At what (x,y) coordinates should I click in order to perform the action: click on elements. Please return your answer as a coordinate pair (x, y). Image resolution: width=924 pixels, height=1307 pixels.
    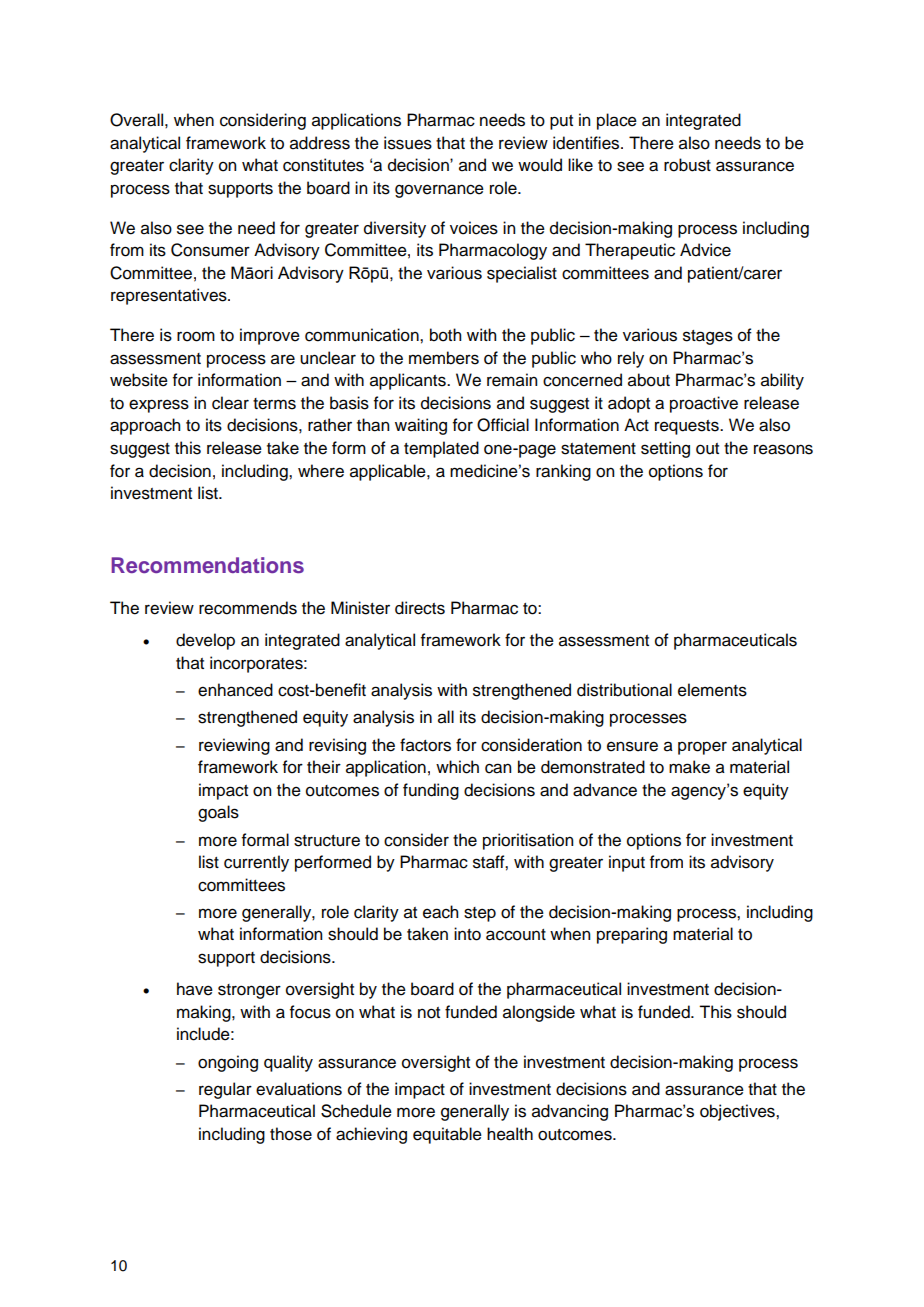
    Looking at the image, I should click on (712, 690).
